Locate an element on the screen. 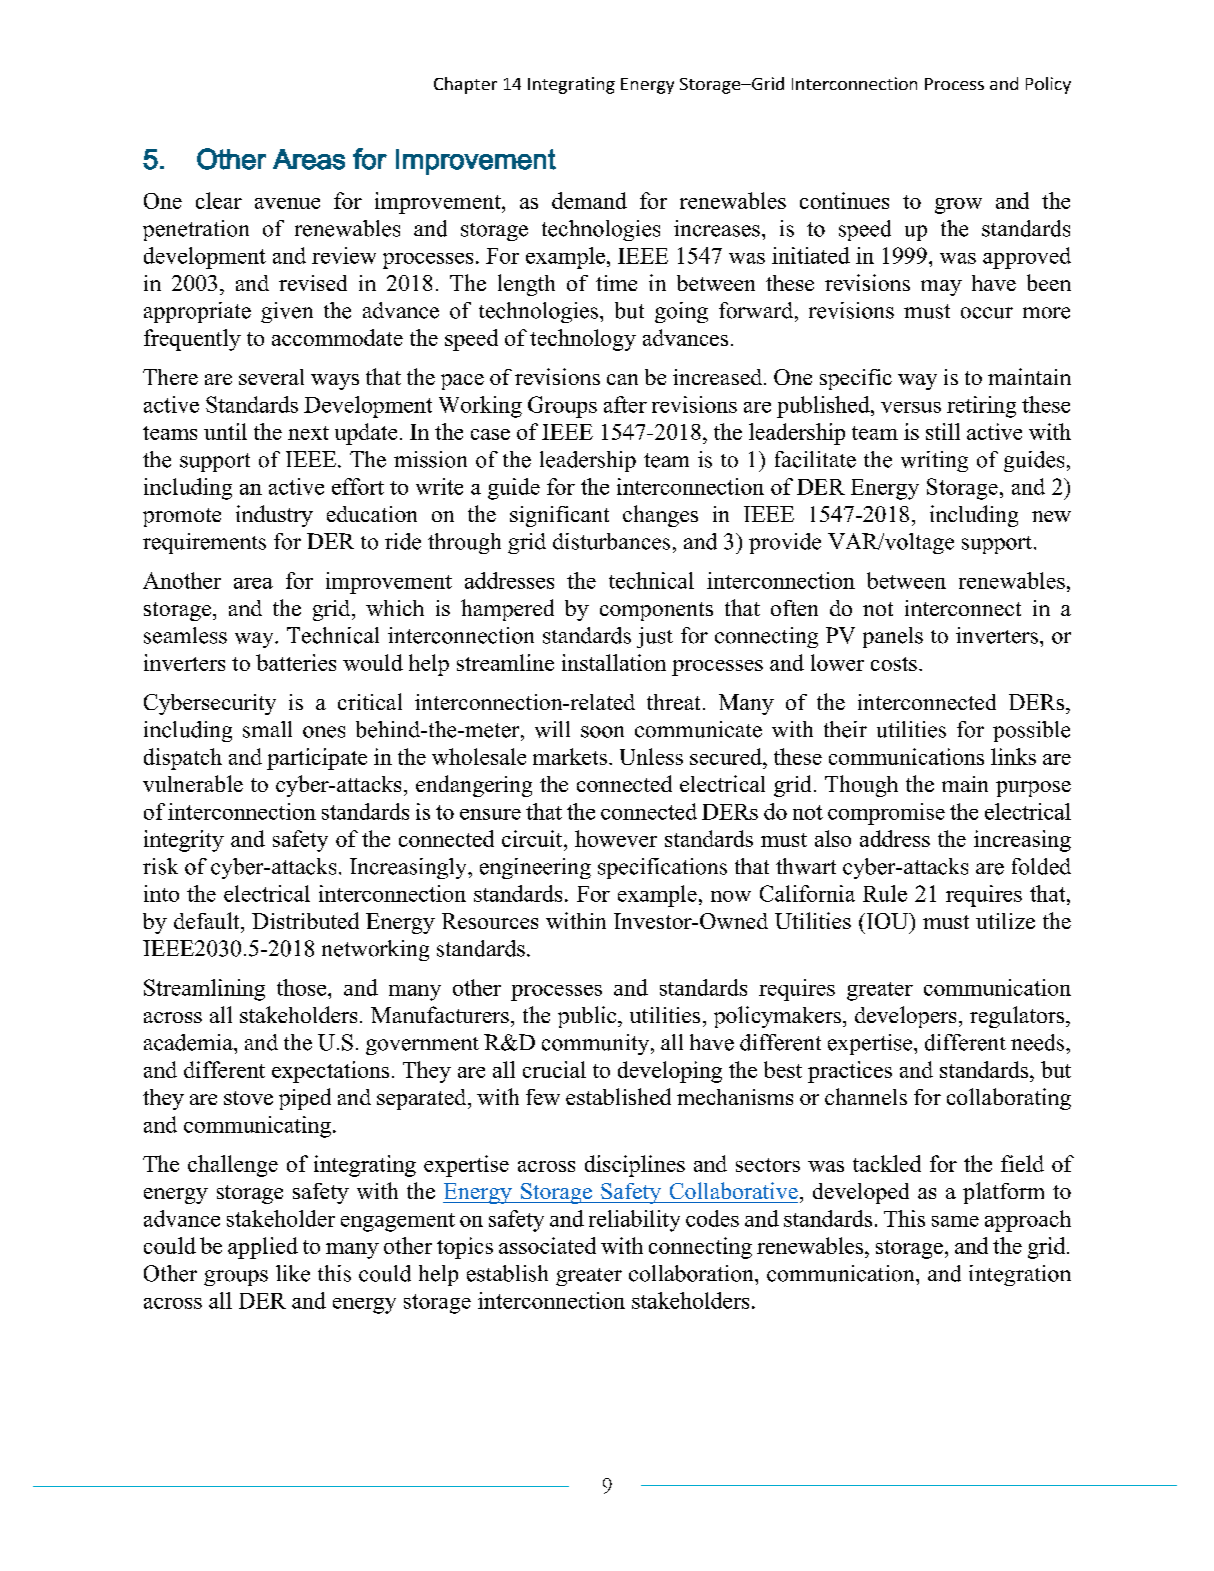 The image size is (1214, 1571). IOU is located at coordinates (887, 921).
